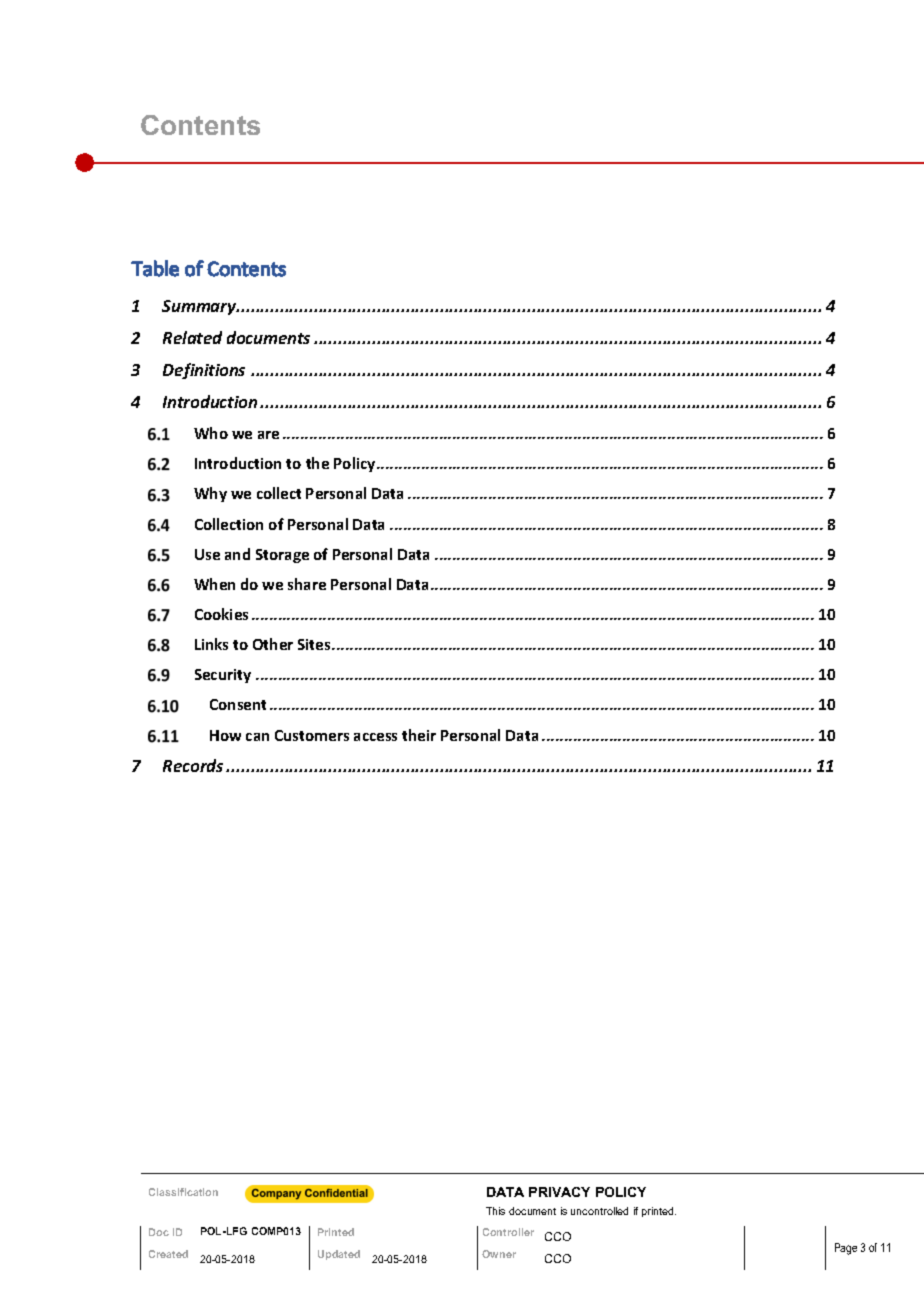  What do you see at coordinates (257, 737) in the page?
I see `can` at bounding box center [257, 737].
